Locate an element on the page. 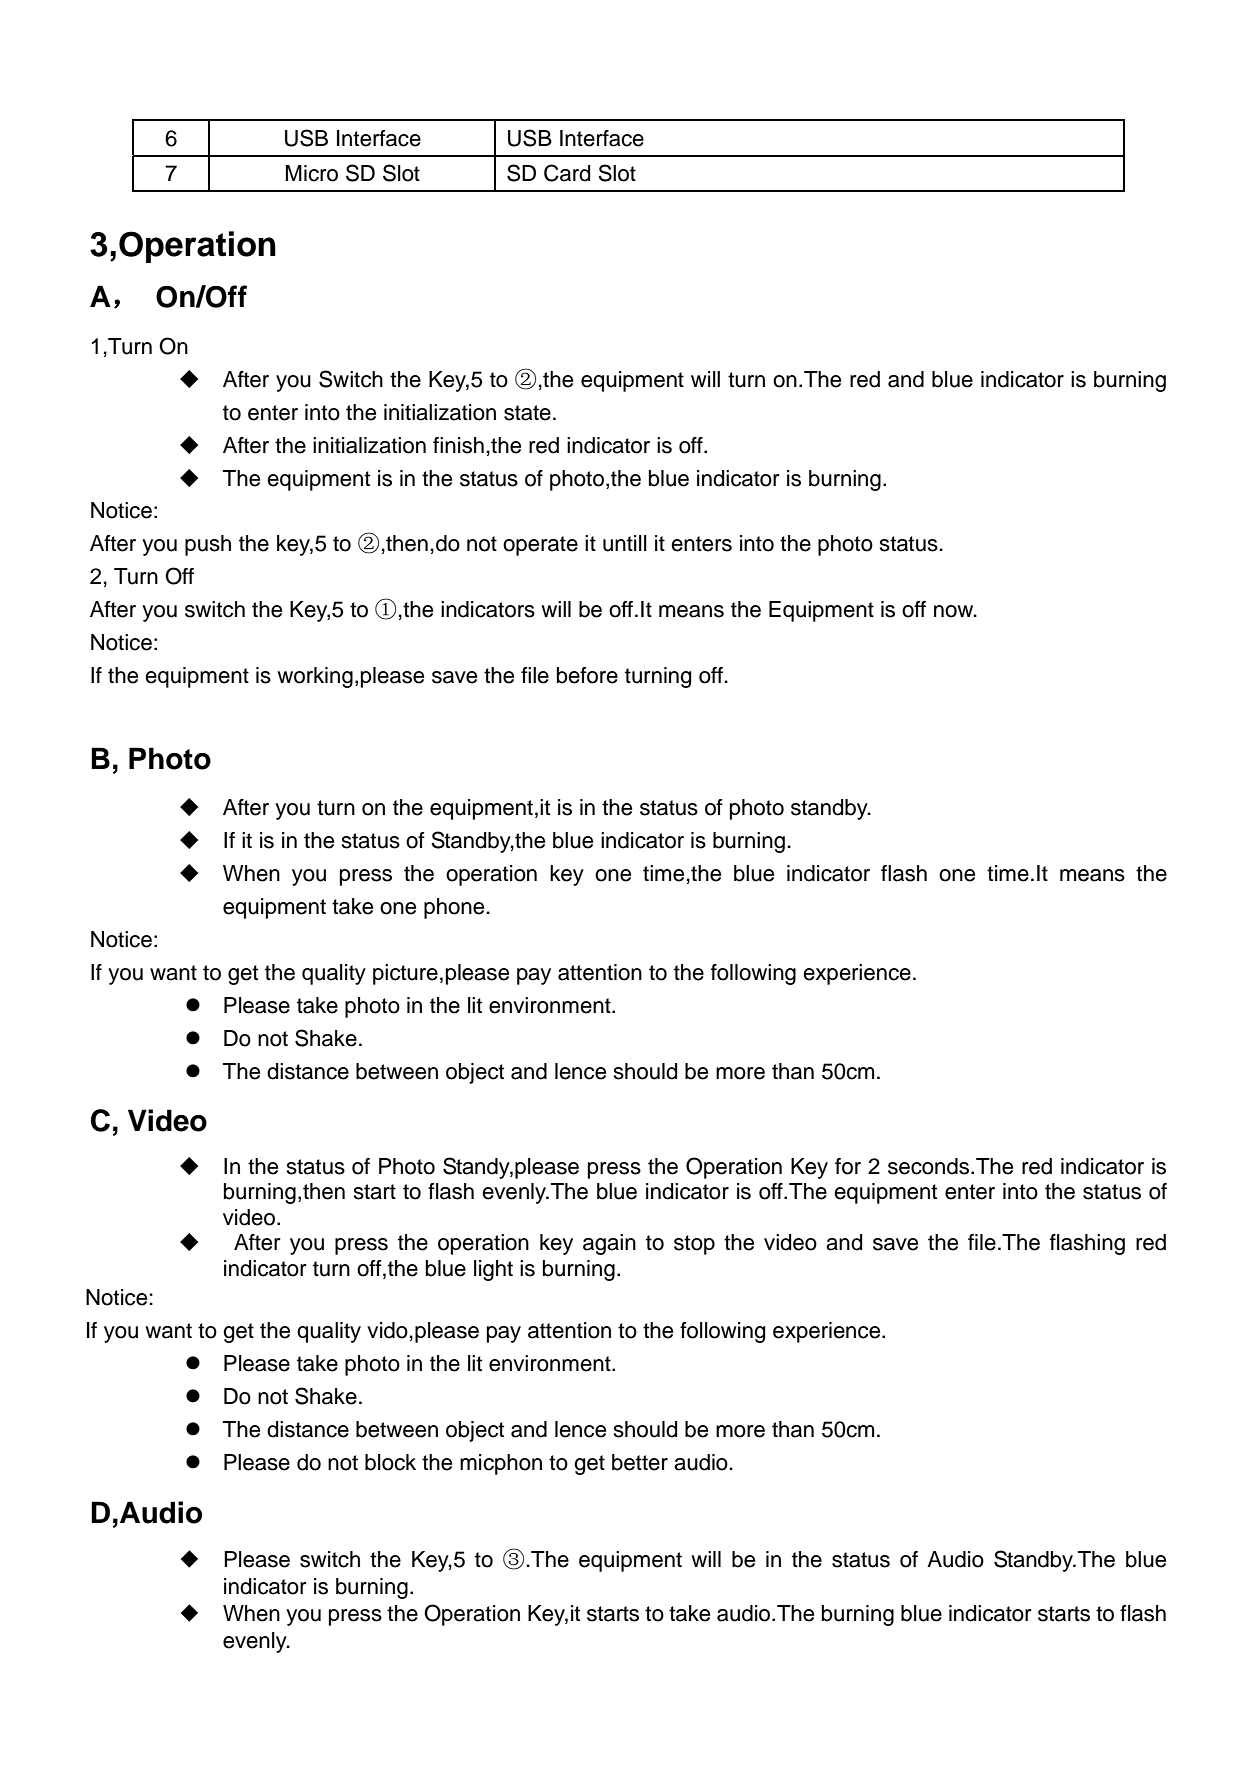  before is located at coordinates (587, 675).
